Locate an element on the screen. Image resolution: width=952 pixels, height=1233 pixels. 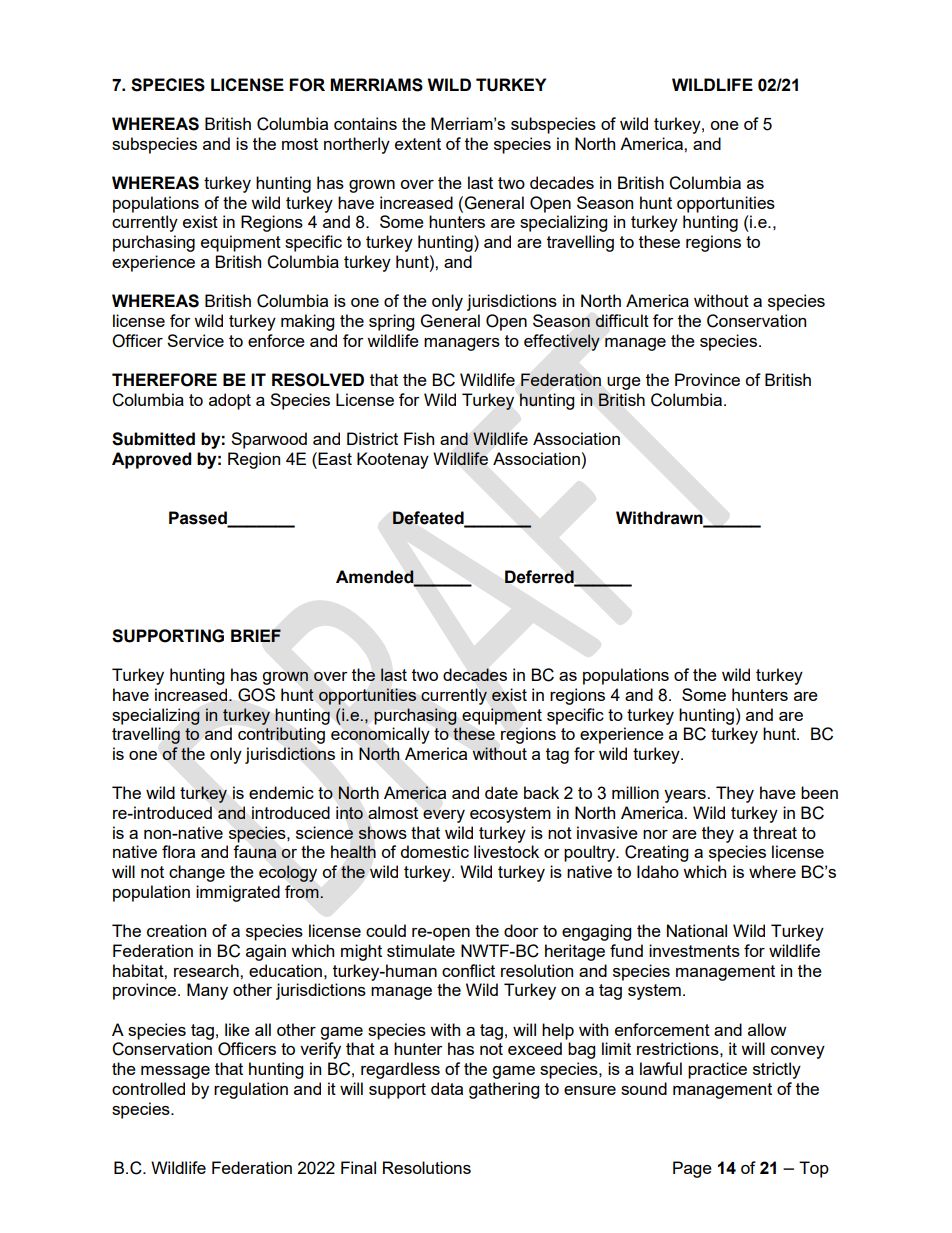
regulation is located at coordinates (251, 1090).
